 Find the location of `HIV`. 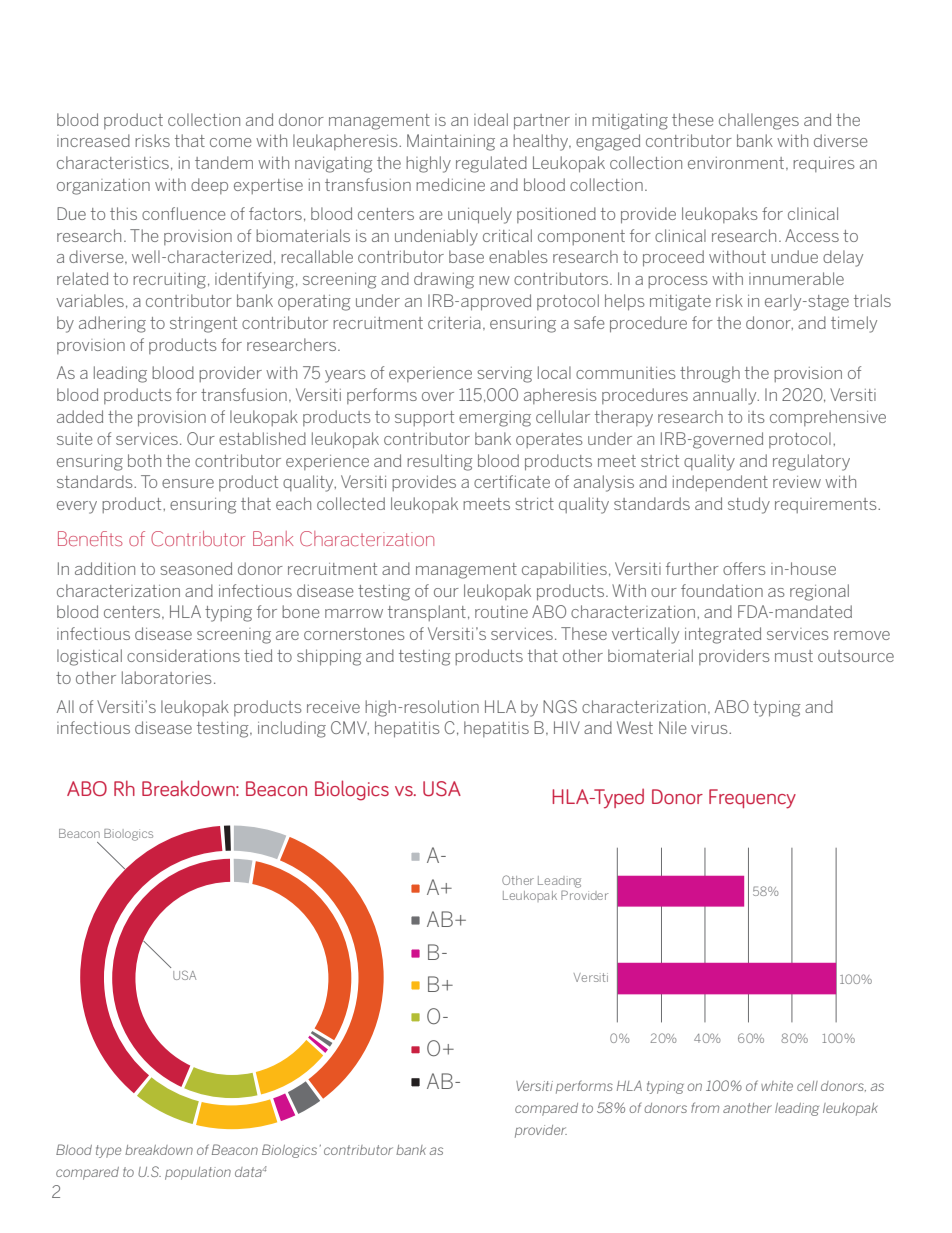

HIV is located at coordinates (567, 727).
